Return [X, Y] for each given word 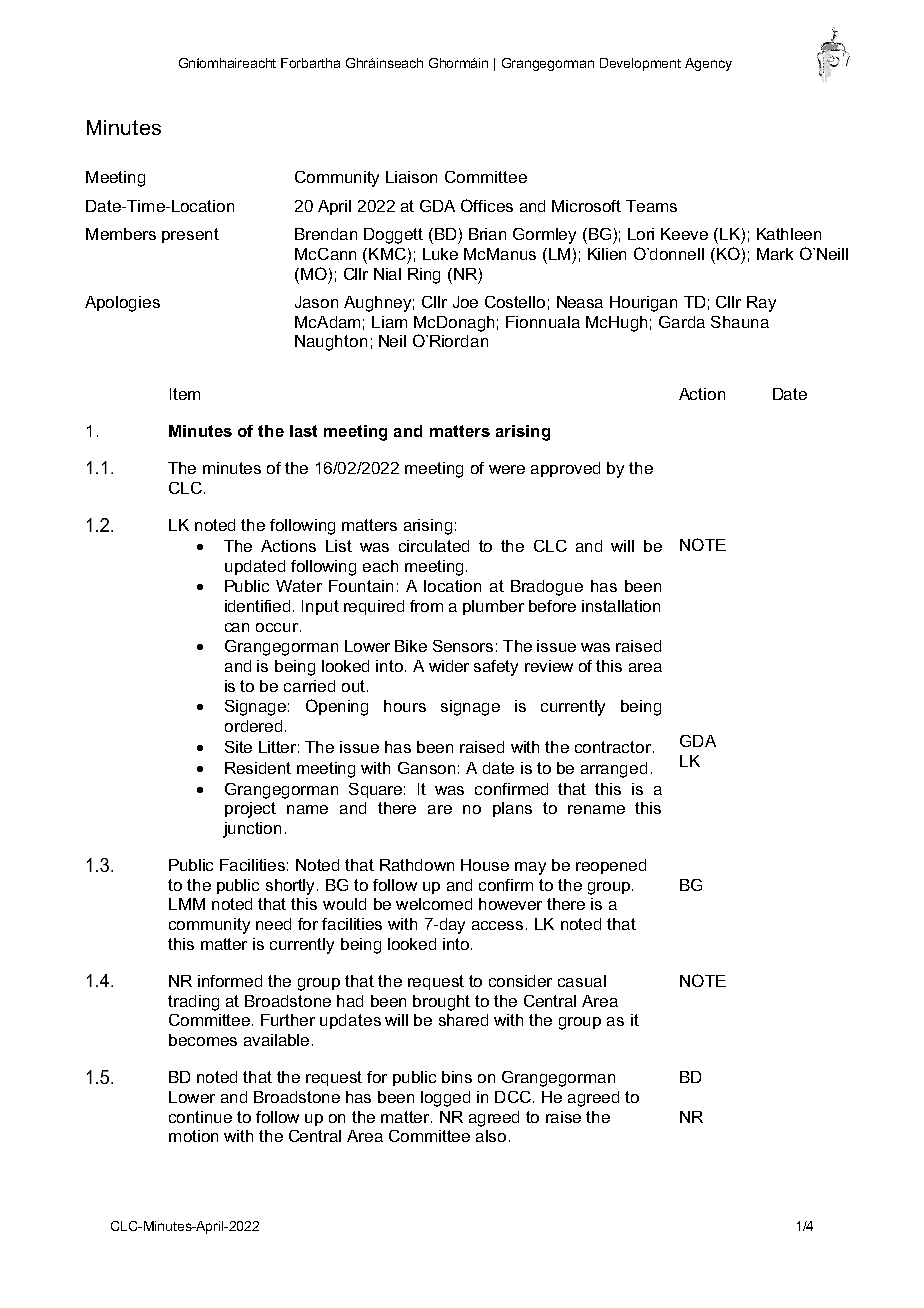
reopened [611, 866]
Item [185, 394]
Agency [708, 64]
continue [200, 1117]
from [426, 606]
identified [259, 606]
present [190, 235]
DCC [513, 1097]
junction [252, 830]
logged [445, 1099]
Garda [682, 322]
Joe [465, 302]
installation [621, 606]
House [485, 865]
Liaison [411, 177]
